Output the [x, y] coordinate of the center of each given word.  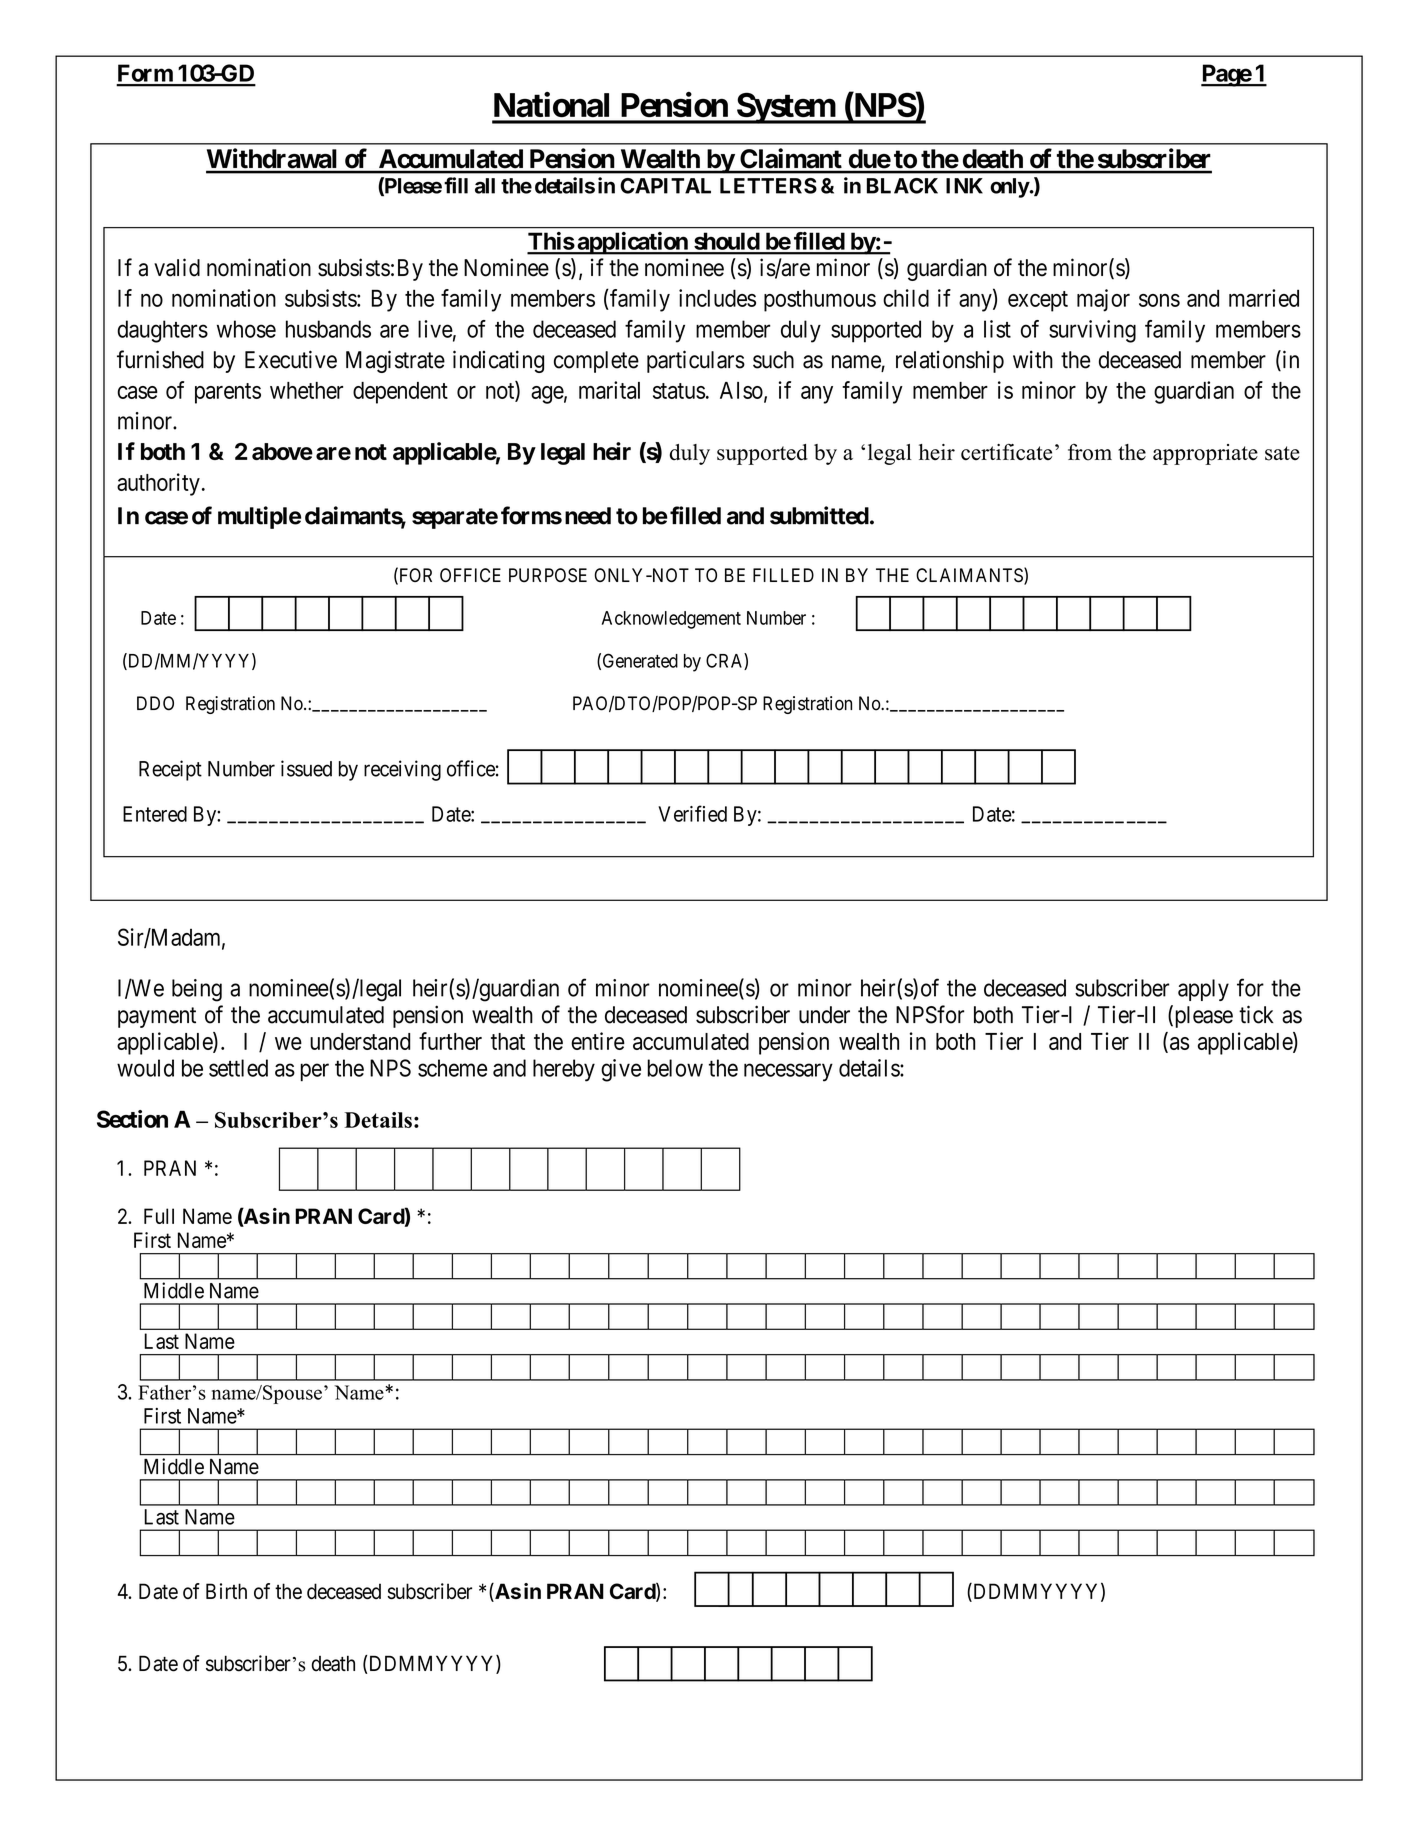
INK [964, 186]
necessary [788, 1072]
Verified [692, 813]
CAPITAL [665, 186]
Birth [226, 1591]
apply [1203, 990]
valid [177, 267]
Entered [155, 814]
